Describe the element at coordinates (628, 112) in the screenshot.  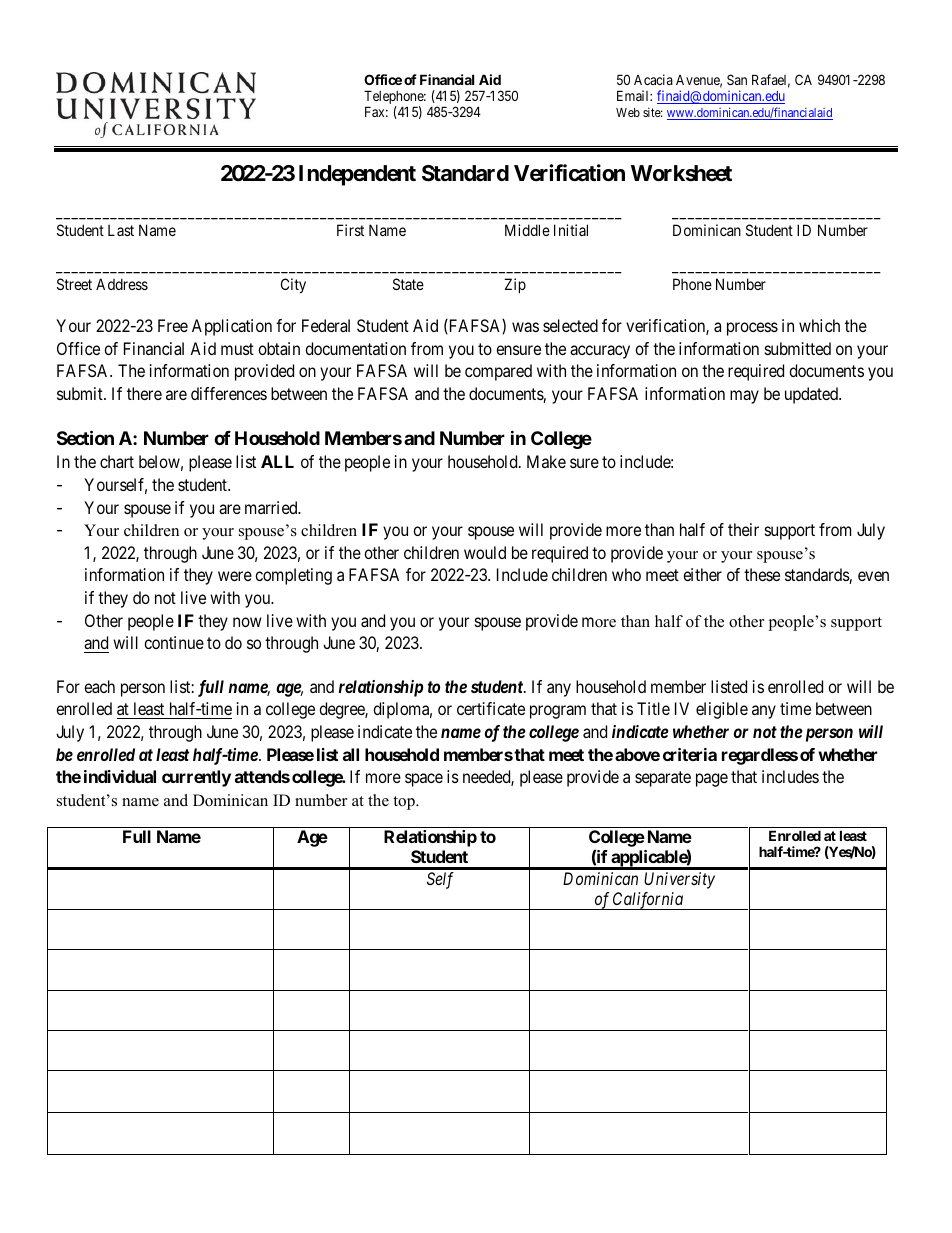
I see `Web` at that location.
